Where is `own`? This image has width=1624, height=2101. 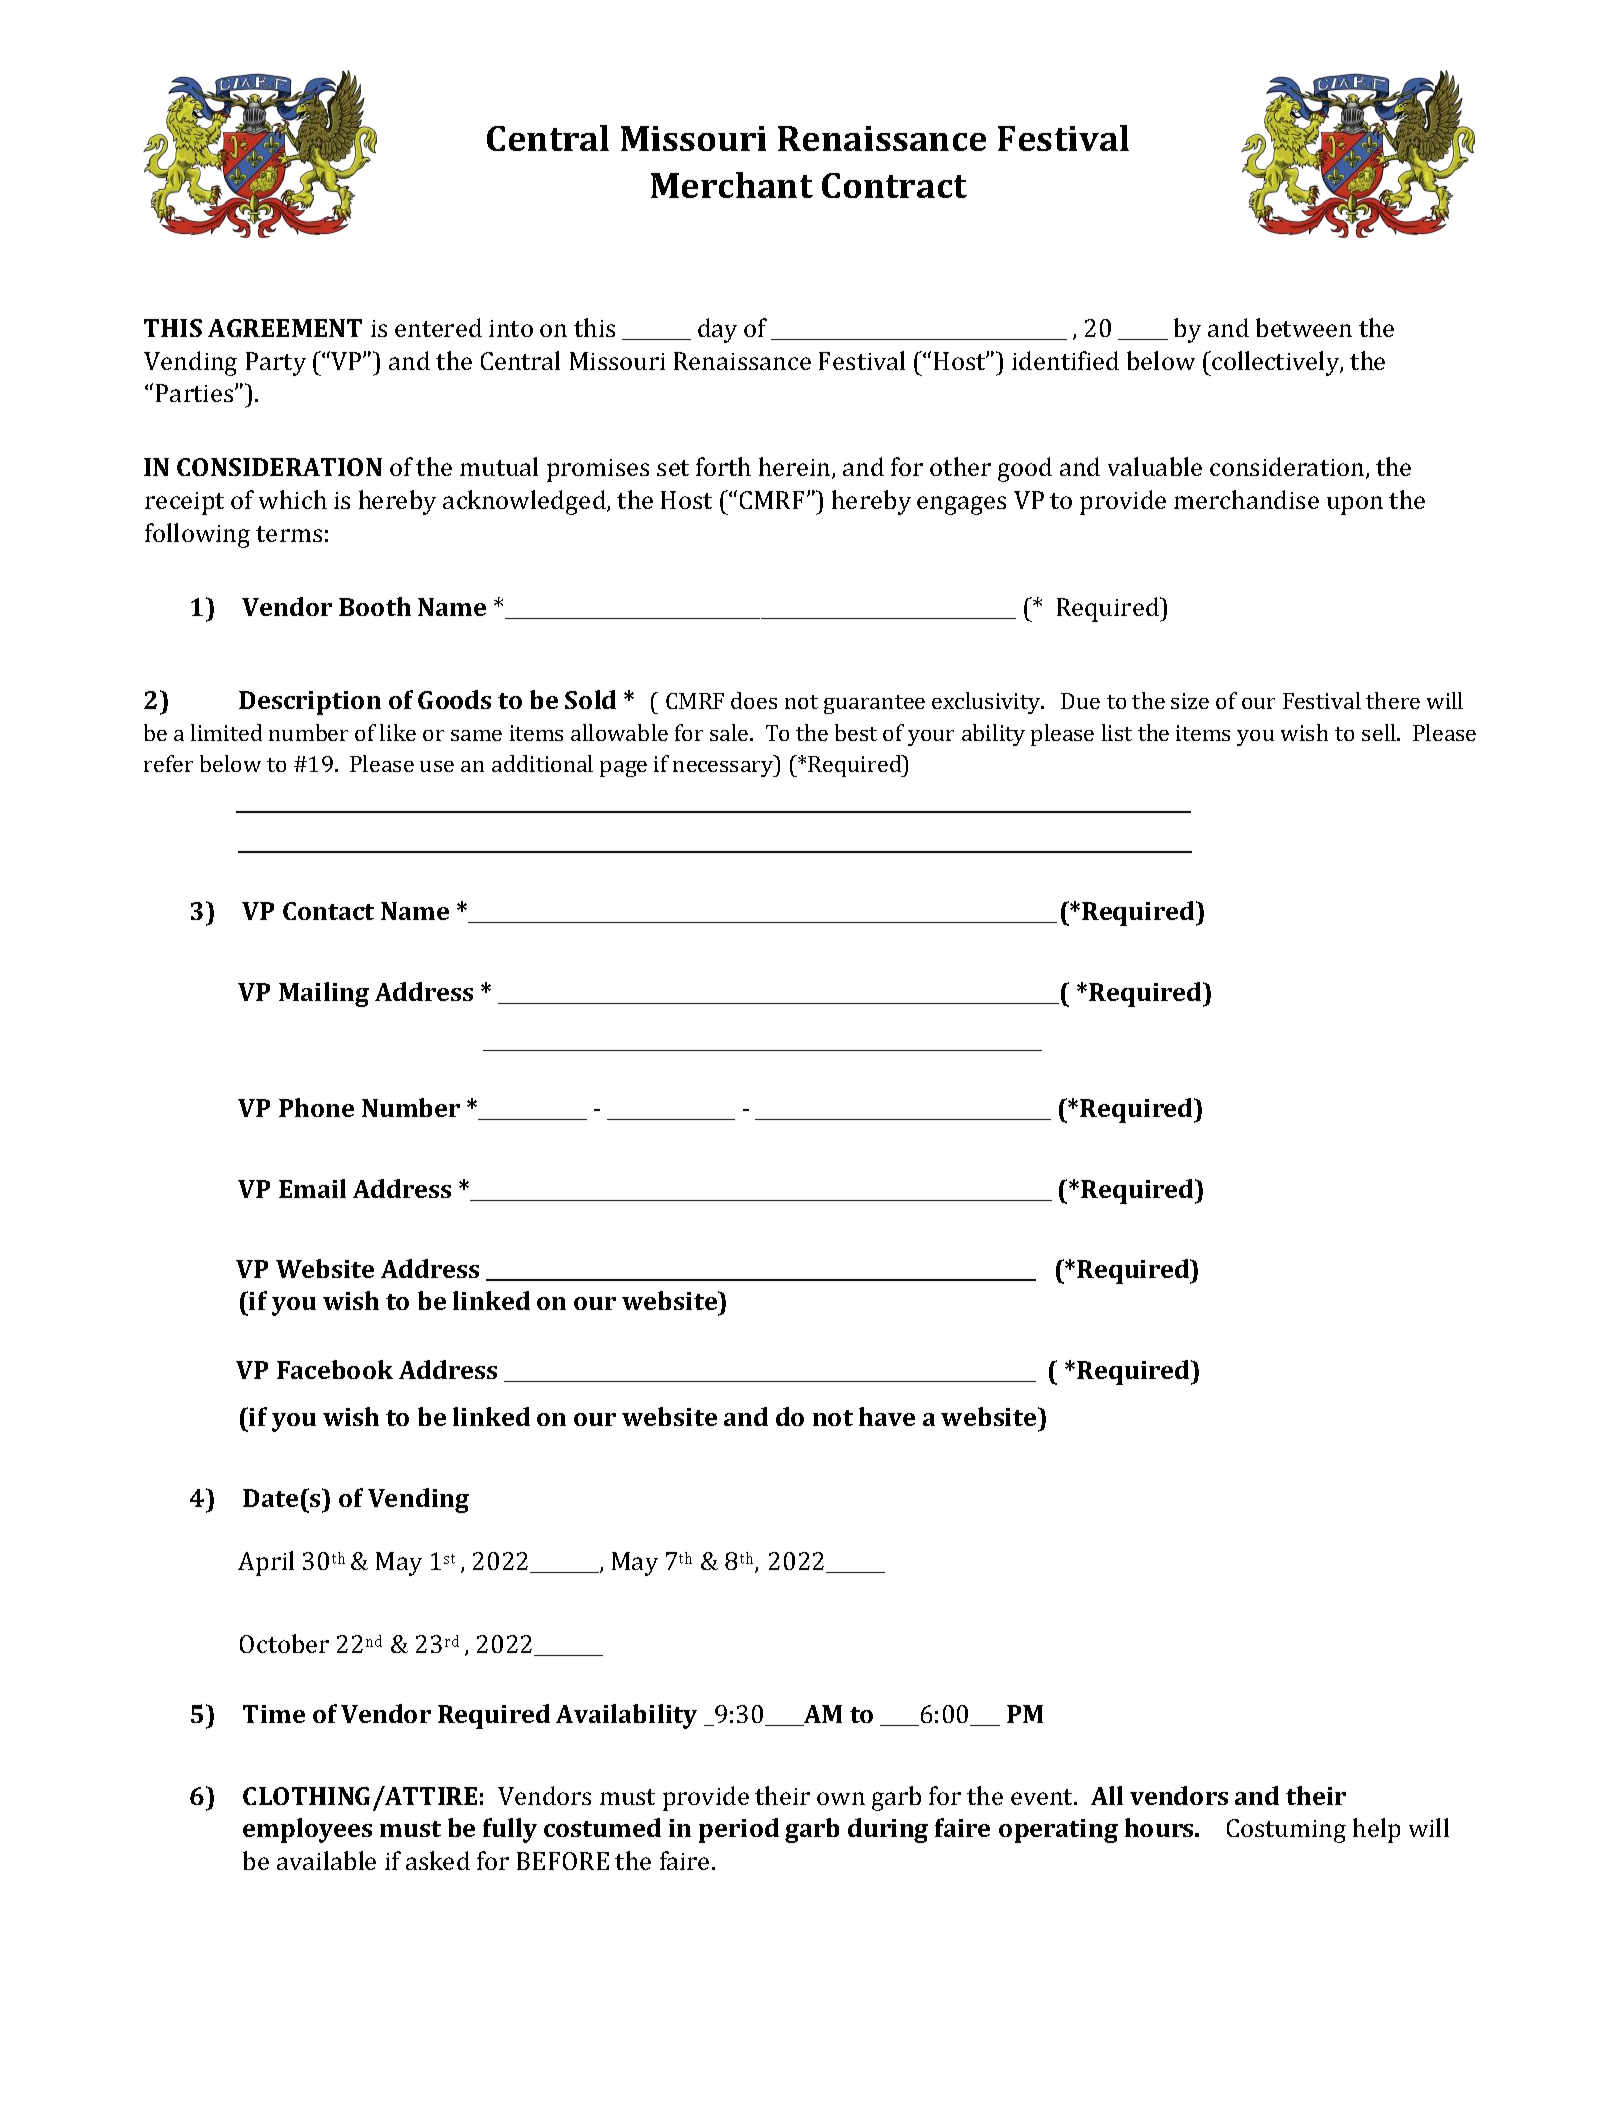
own is located at coordinates (841, 1798).
